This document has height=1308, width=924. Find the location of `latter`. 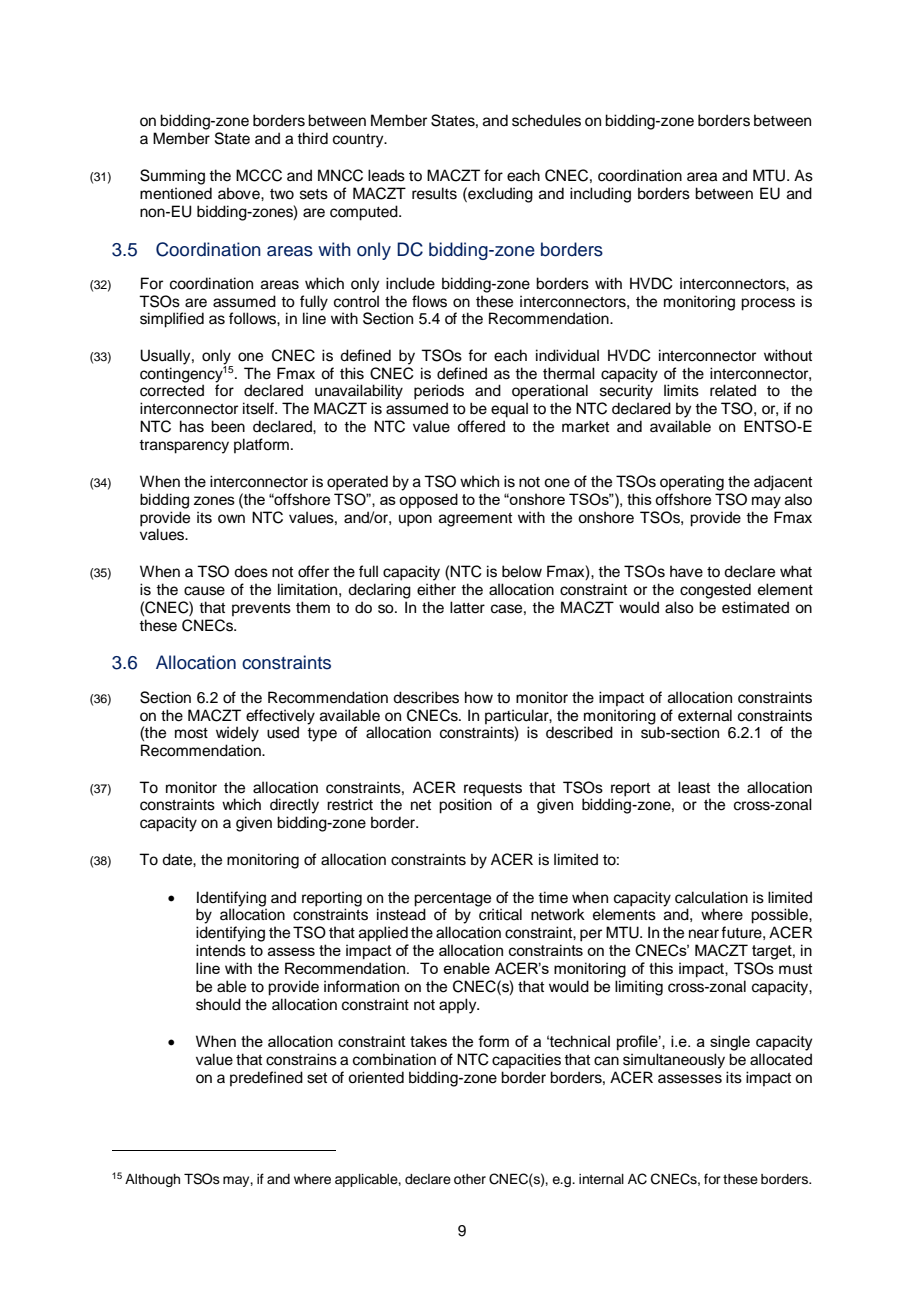

latter is located at coordinates (467, 607).
